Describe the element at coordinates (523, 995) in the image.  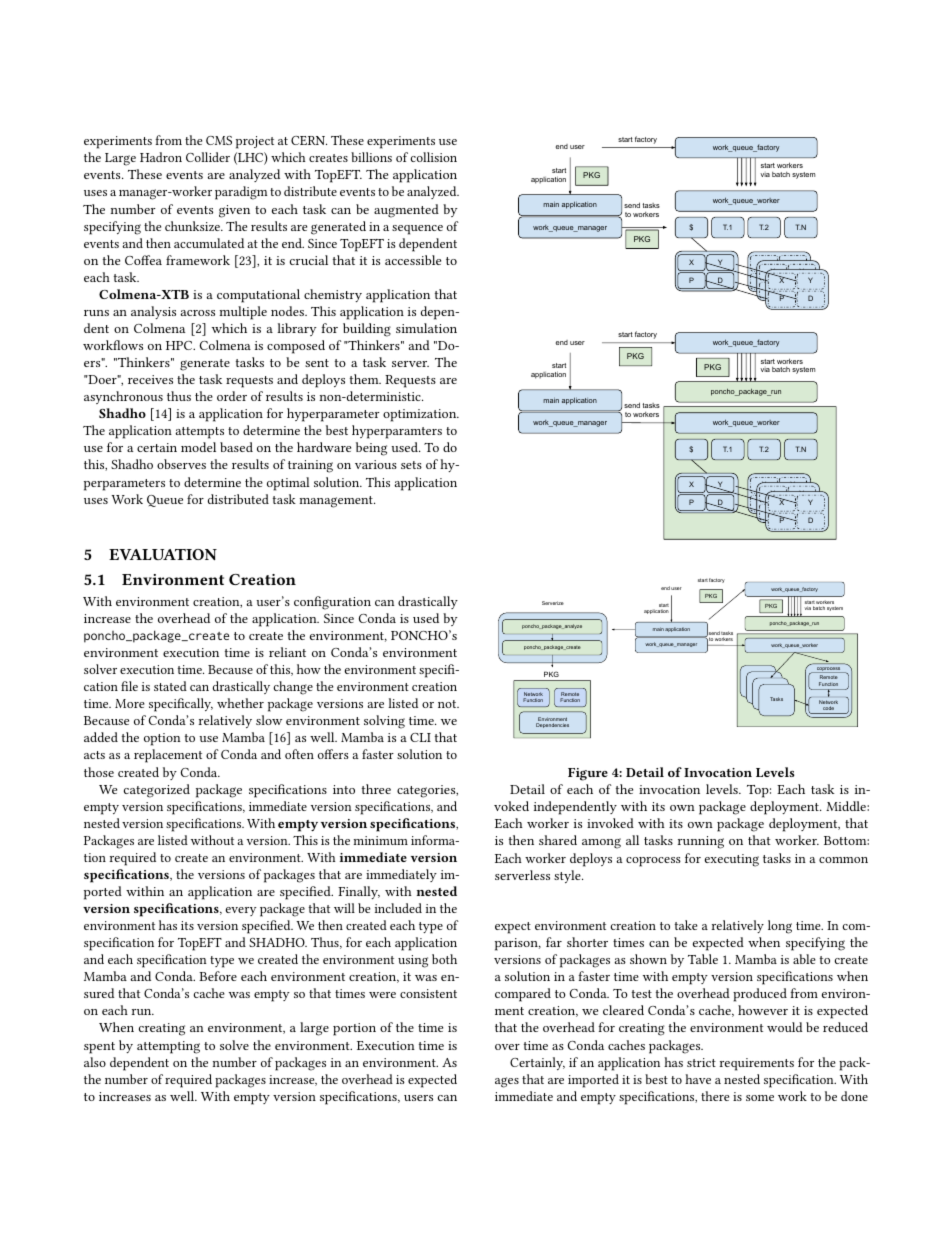
I see `compared` at that location.
